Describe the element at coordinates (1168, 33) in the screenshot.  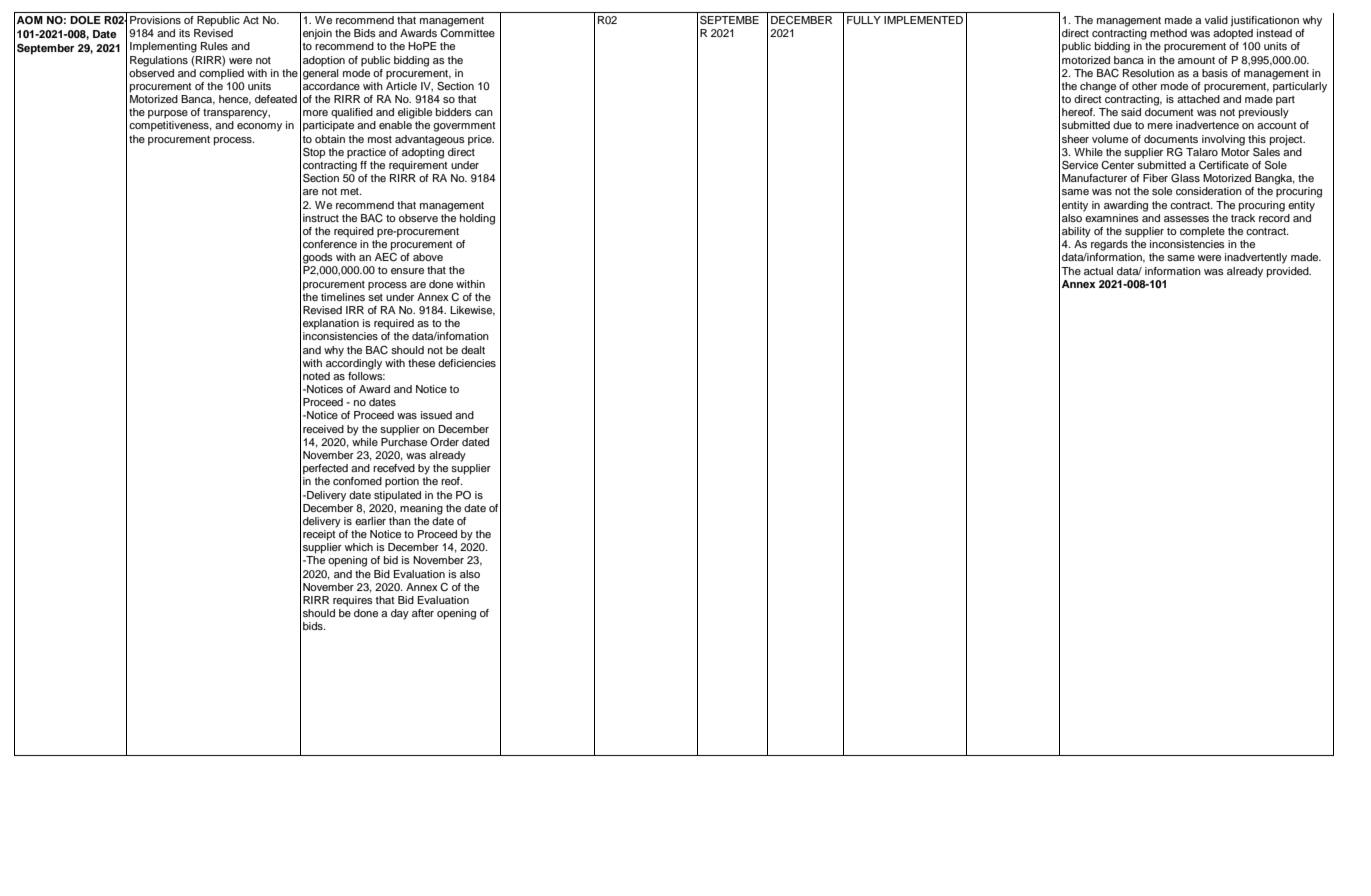
I see `method` at that location.
